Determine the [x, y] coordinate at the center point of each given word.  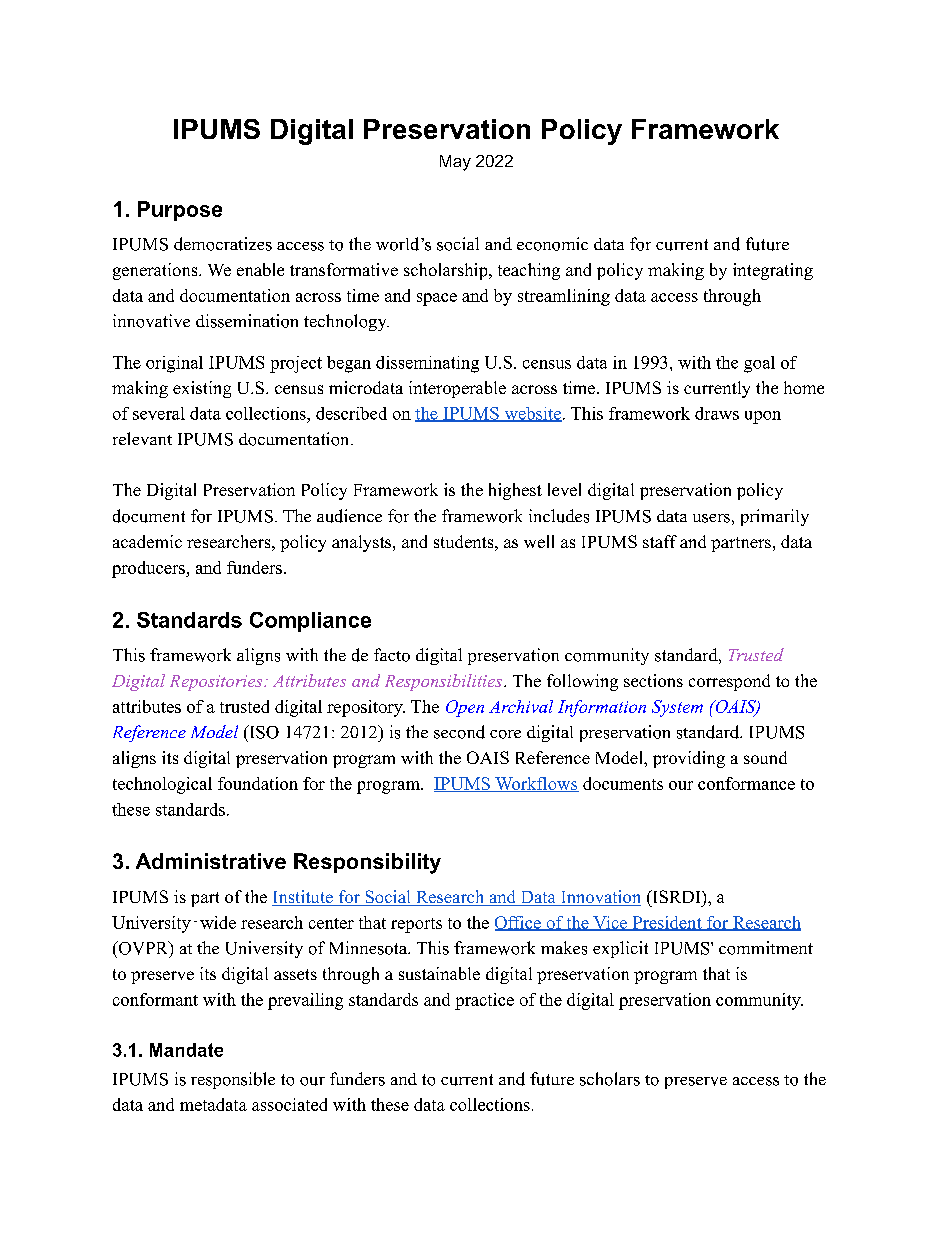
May [455, 163]
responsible [233, 1080]
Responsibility [367, 863]
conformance [746, 783]
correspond [729, 682]
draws [717, 413]
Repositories [217, 683]
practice [484, 1001]
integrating [773, 271]
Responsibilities [443, 682]
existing [202, 389]
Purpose [180, 211]
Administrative [211, 861]
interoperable [457, 389]
